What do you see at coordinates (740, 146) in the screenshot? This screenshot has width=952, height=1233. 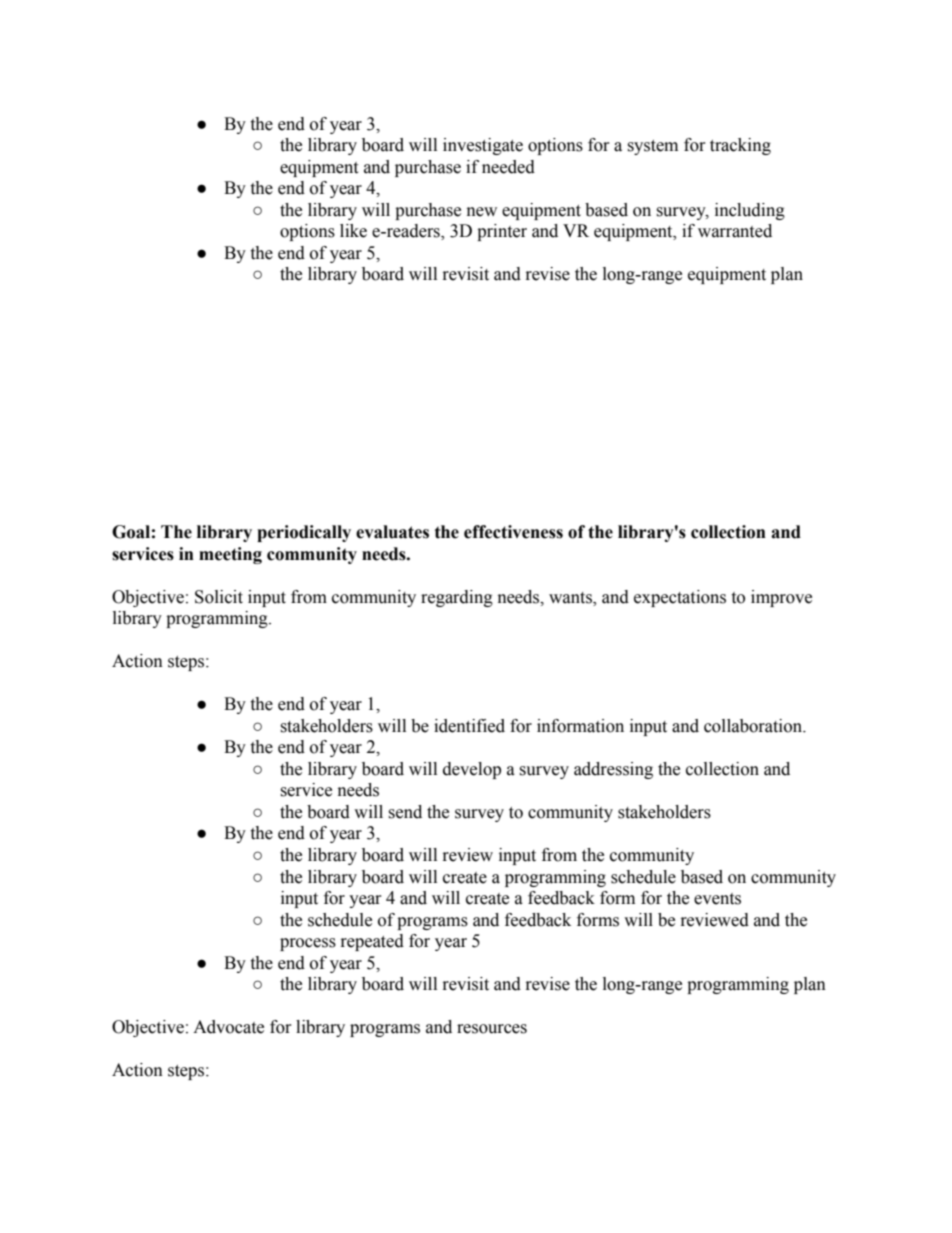 I see `tracking` at bounding box center [740, 146].
